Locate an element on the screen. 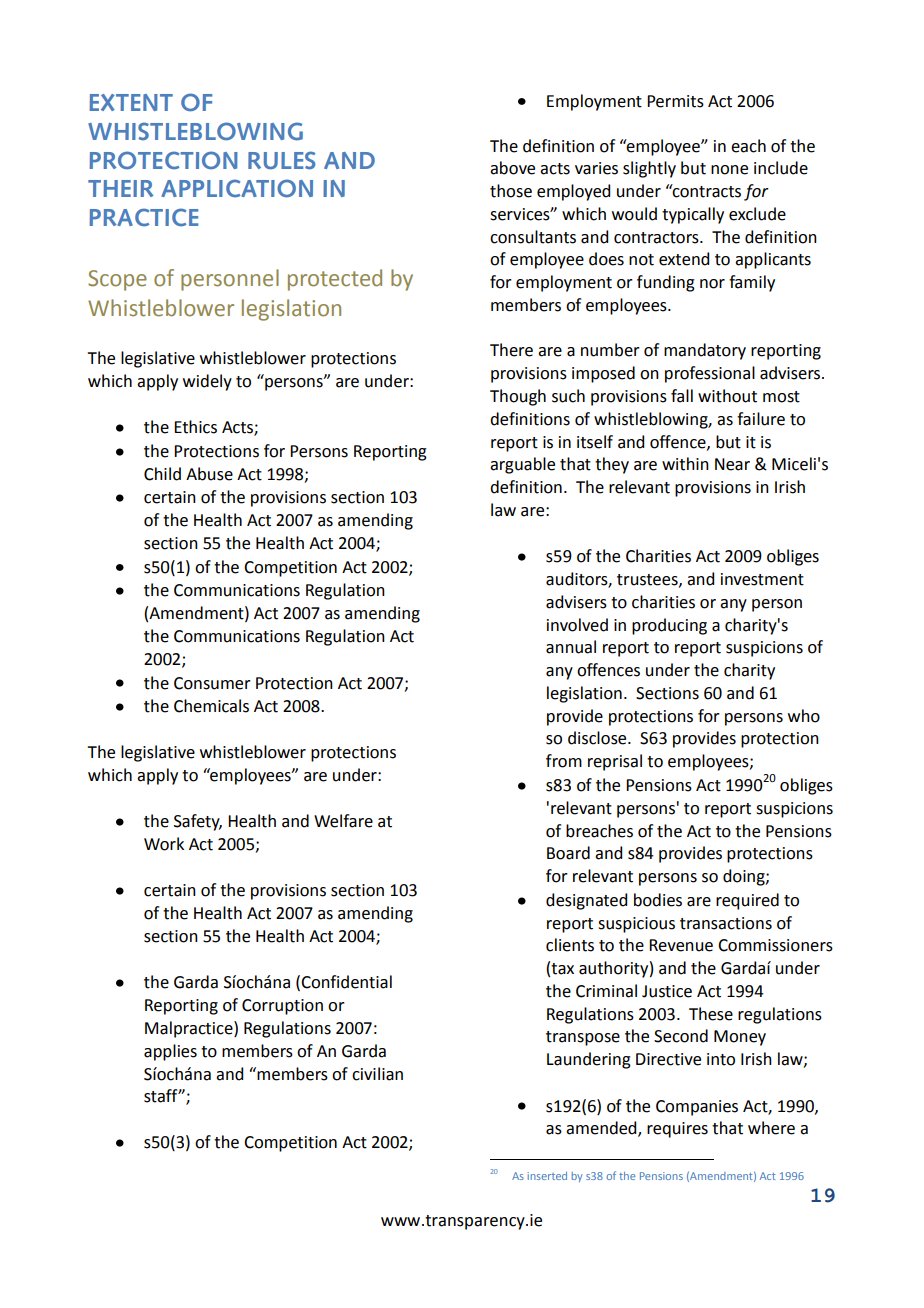  annual is located at coordinates (571, 647).
